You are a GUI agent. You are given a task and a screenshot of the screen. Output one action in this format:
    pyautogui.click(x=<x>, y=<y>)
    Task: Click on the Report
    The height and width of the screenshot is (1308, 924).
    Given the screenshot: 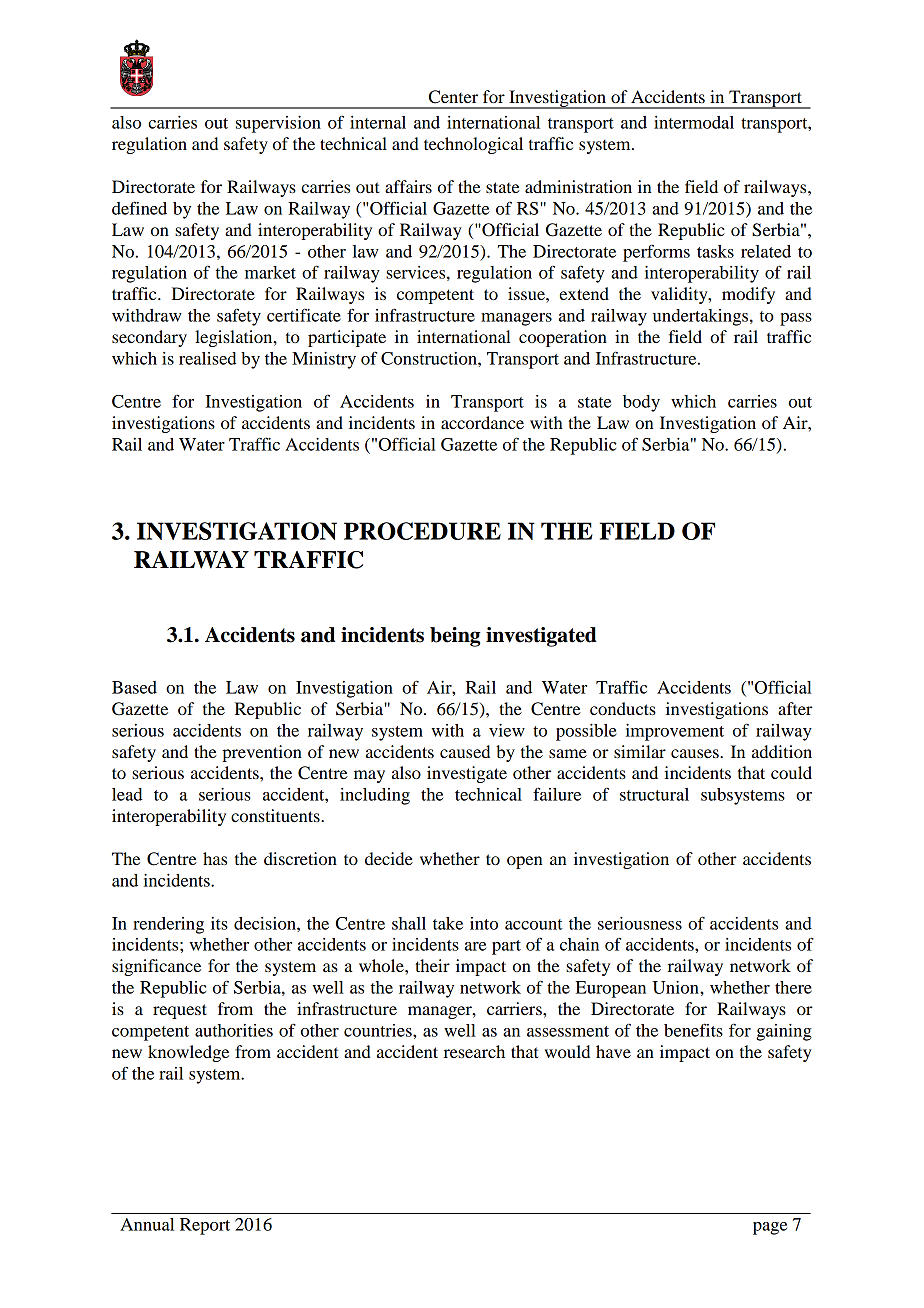 What is the action you would take?
    pyautogui.click(x=205, y=1226)
